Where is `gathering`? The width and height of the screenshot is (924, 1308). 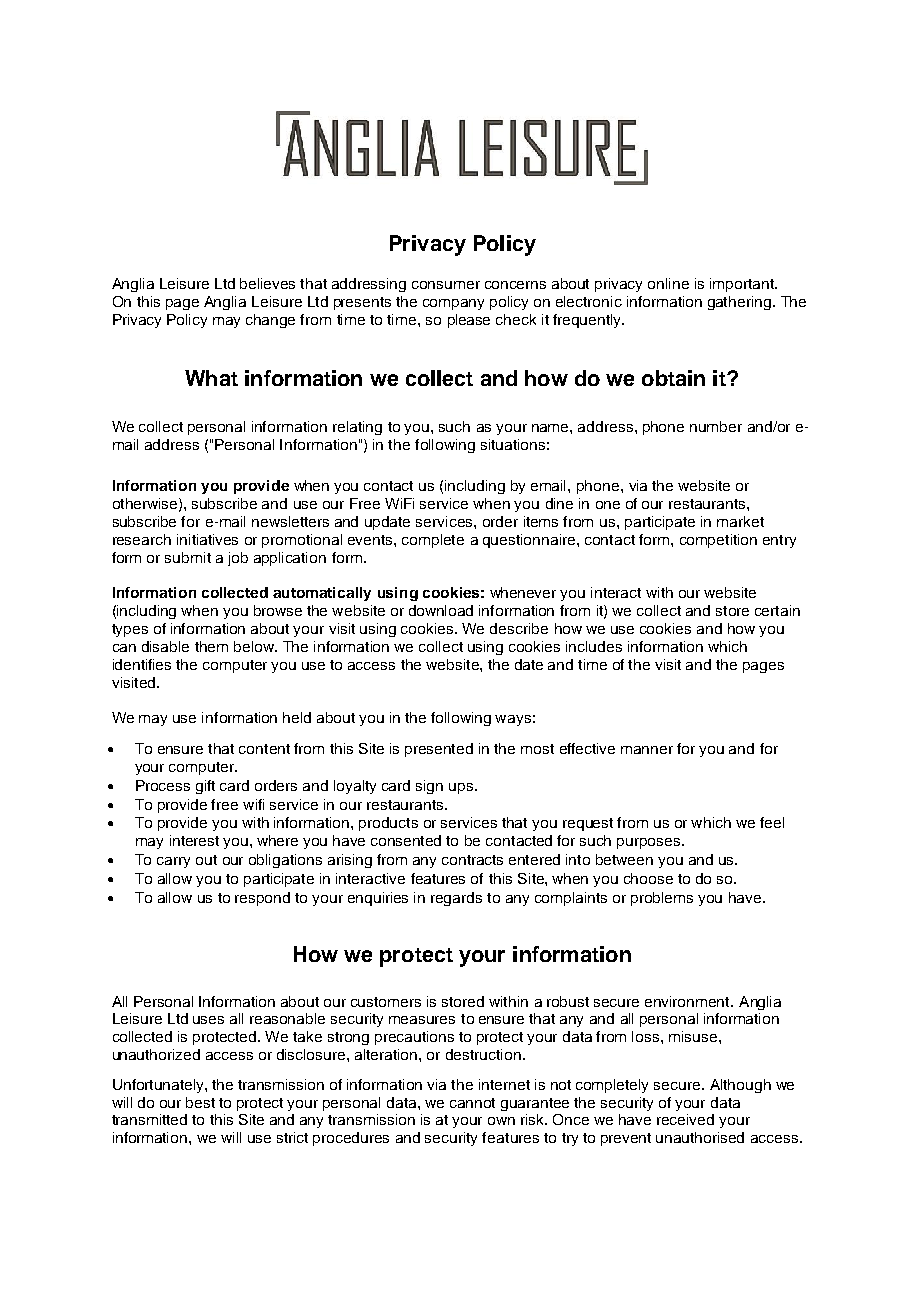
gathering is located at coordinates (739, 303).
